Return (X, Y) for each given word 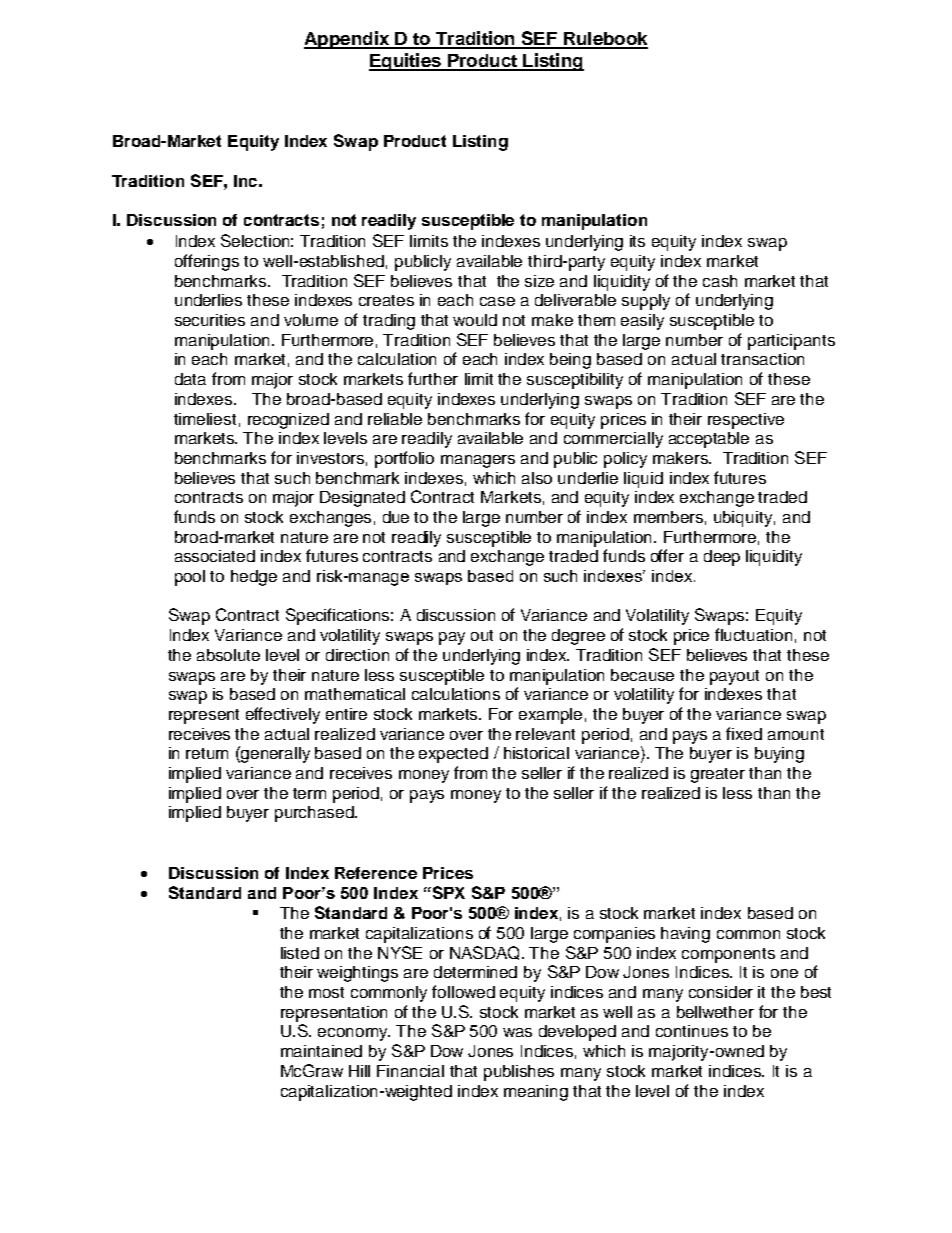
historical (536, 753)
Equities (406, 62)
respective (746, 421)
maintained (321, 1051)
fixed (744, 733)
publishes (519, 1073)
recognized (288, 421)
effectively (283, 715)
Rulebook (604, 40)
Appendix (347, 40)
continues (692, 1031)
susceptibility (575, 381)
